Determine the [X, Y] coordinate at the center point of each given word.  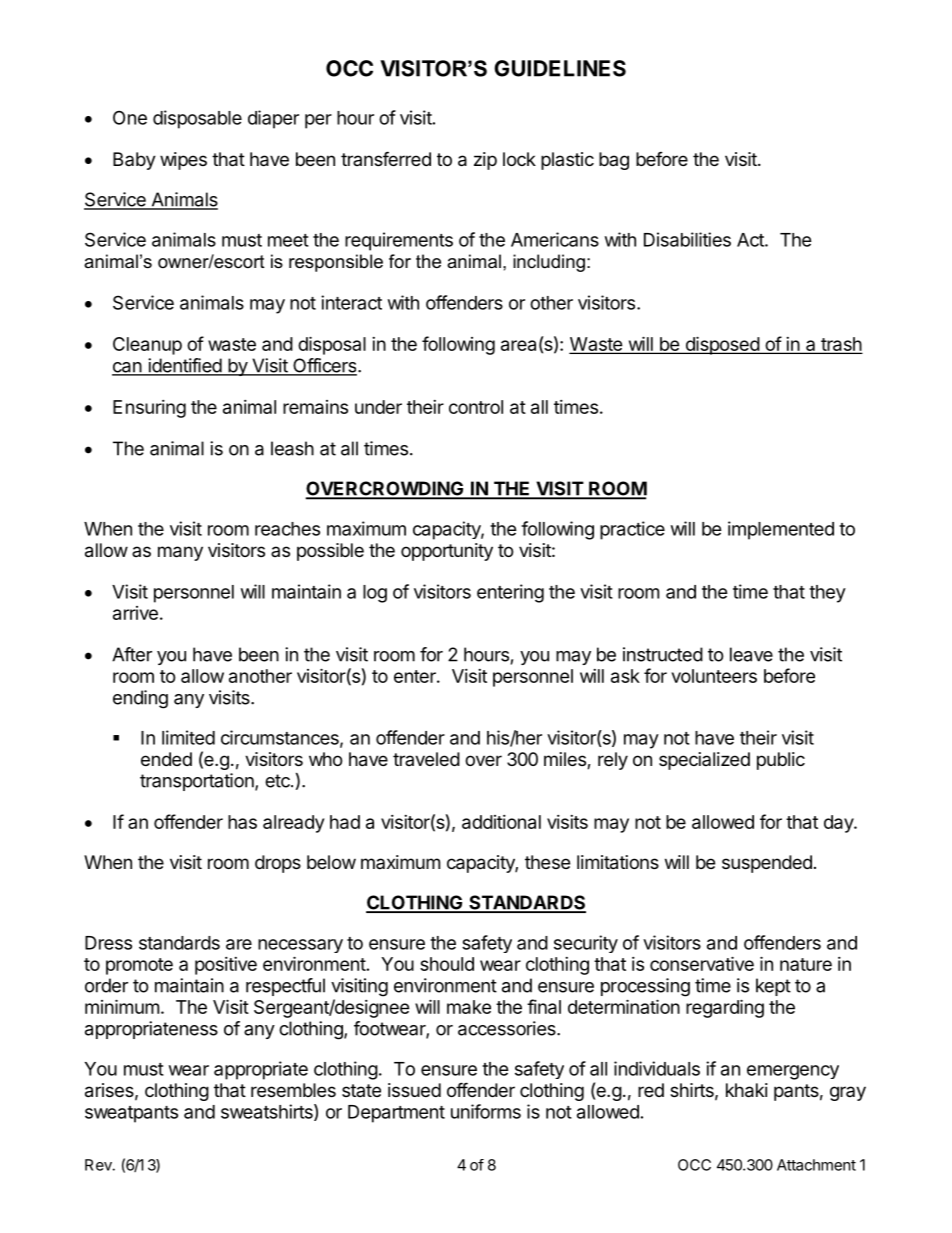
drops [278, 864]
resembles [293, 1090]
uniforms [486, 1111]
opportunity [447, 552]
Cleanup [147, 346]
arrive [135, 613]
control [476, 407]
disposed [722, 345]
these [547, 862]
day [839, 824]
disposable [197, 119]
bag [614, 161]
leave [751, 654]
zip [485, 161]
